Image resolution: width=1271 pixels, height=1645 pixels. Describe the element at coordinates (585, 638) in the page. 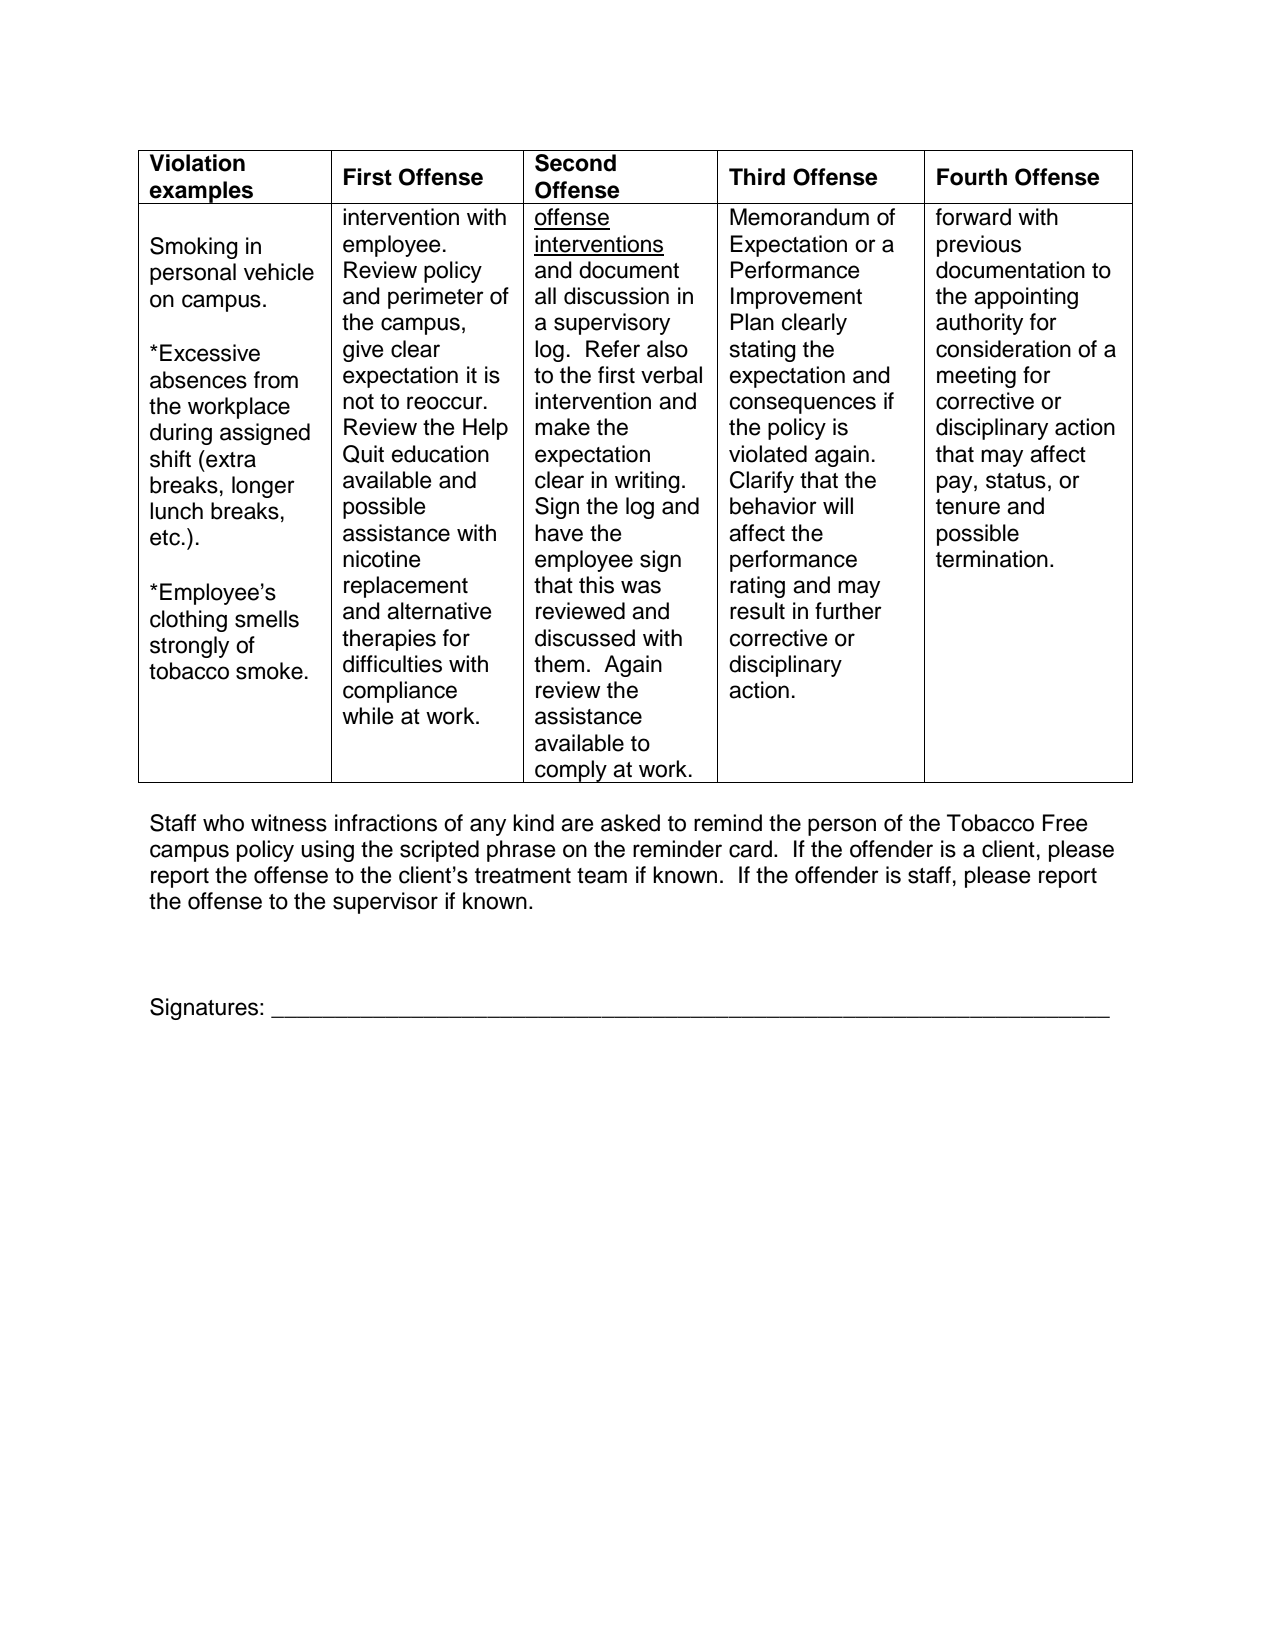

I see `discussed` at that location.
